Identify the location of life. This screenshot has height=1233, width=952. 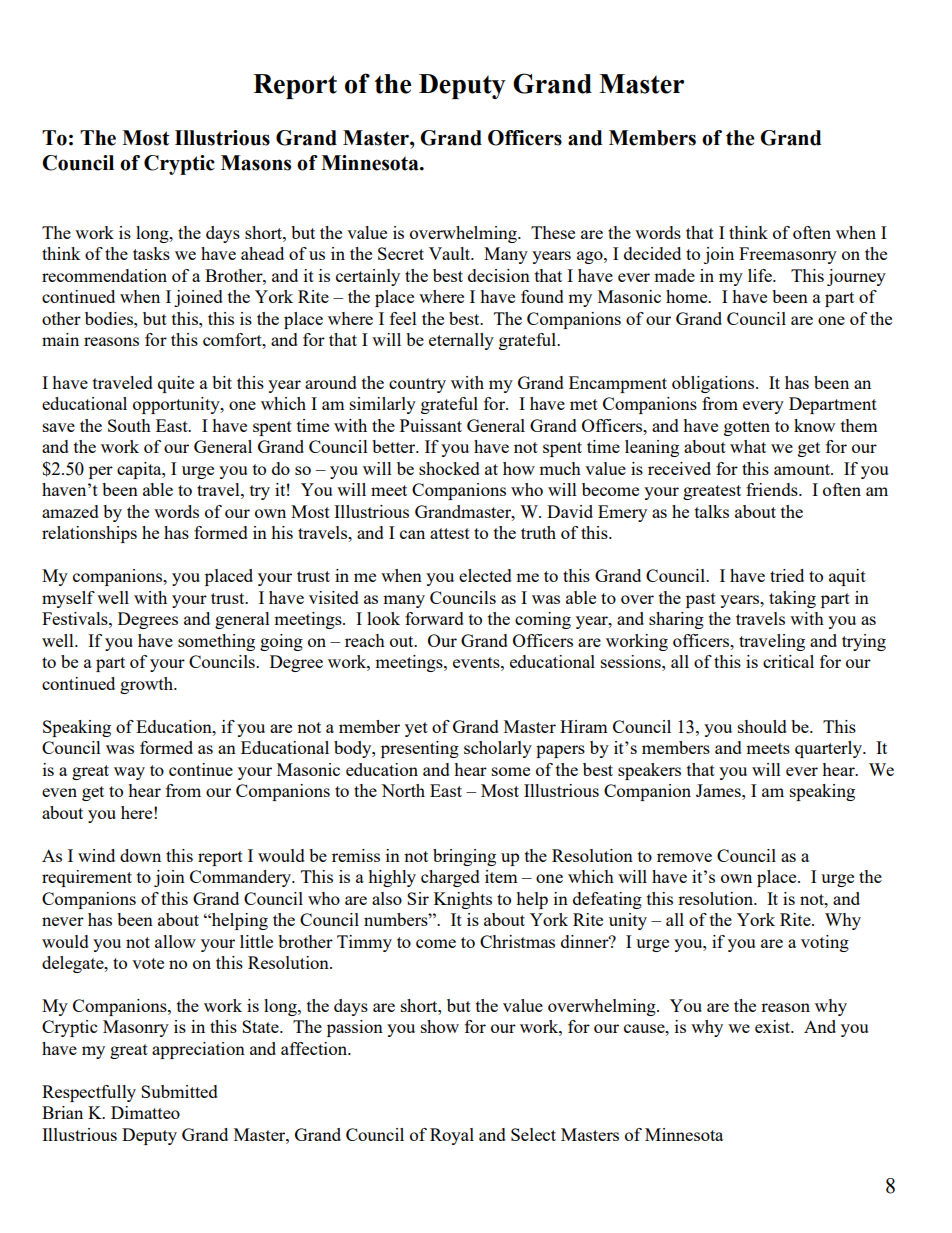
(761, 275).
